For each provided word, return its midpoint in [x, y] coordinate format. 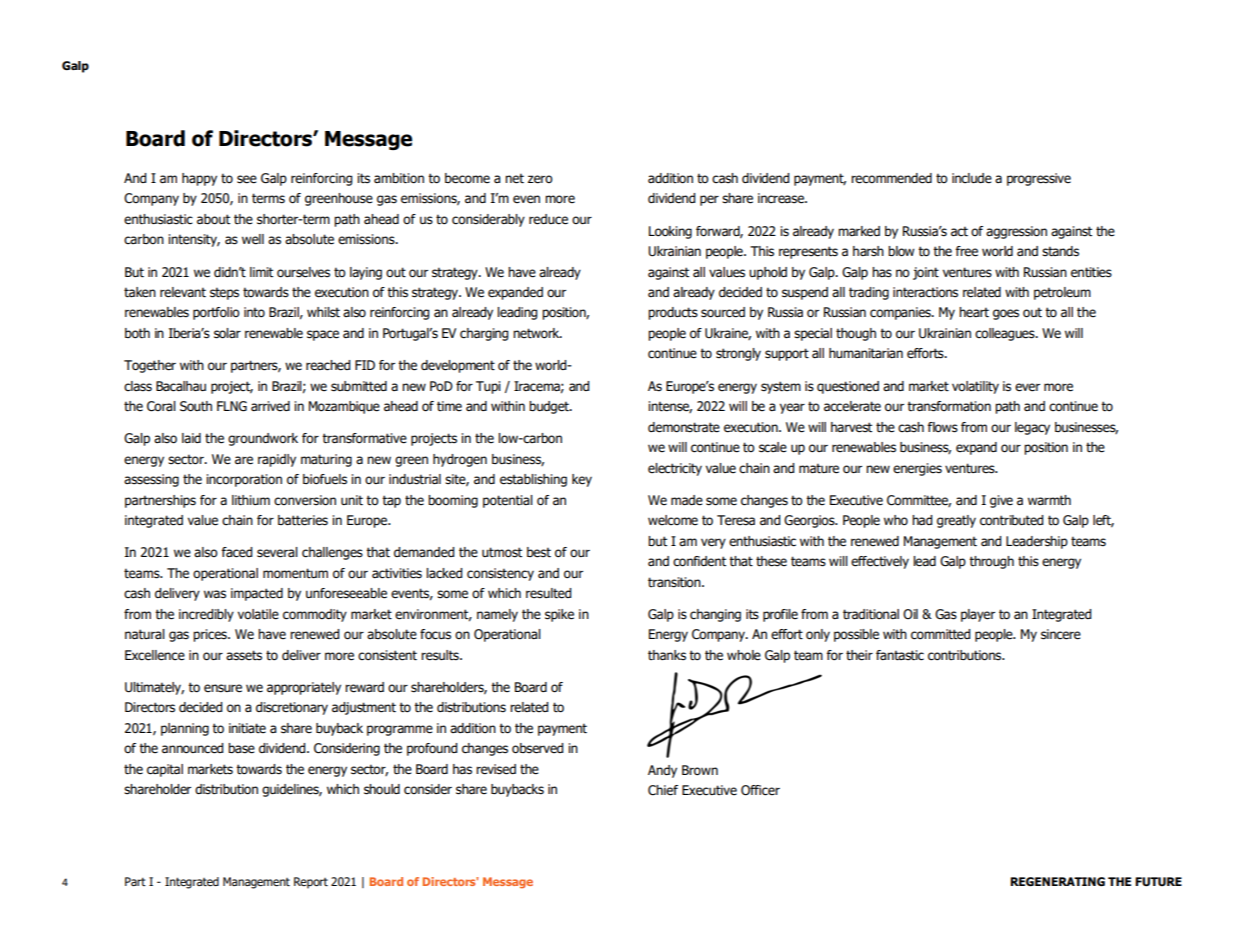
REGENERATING [1057, 881]
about [213, 219]
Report [311, 883]
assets [244, 655]
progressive [1039, 179]
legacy [1032, 428]
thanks [667, 655]
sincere [1061, 634]
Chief [663, 790]
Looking [670, 232]
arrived [270, 406]
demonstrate [684, 427]
